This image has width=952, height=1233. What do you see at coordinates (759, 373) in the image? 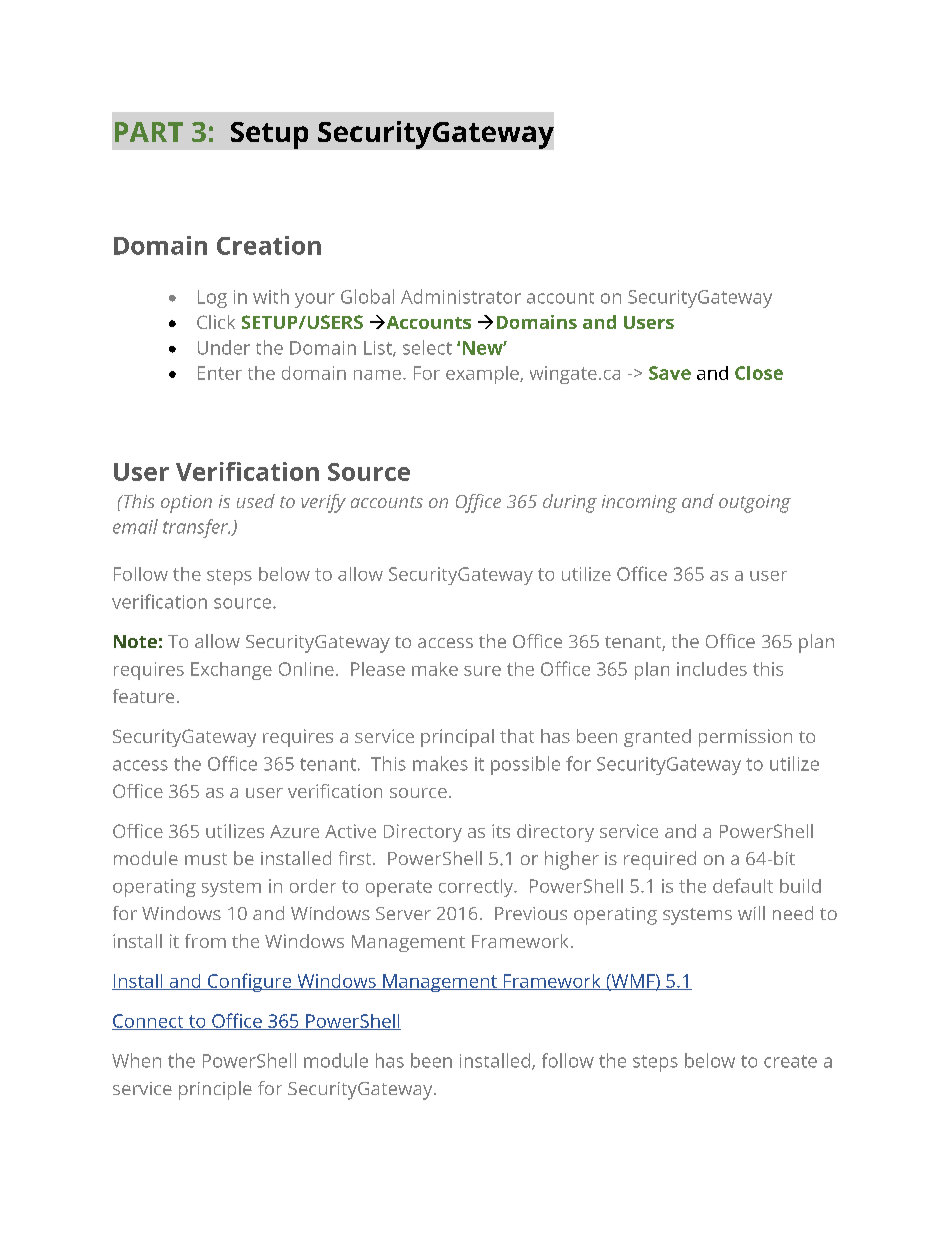
I see `Close` at bounding box center [759, 373].
